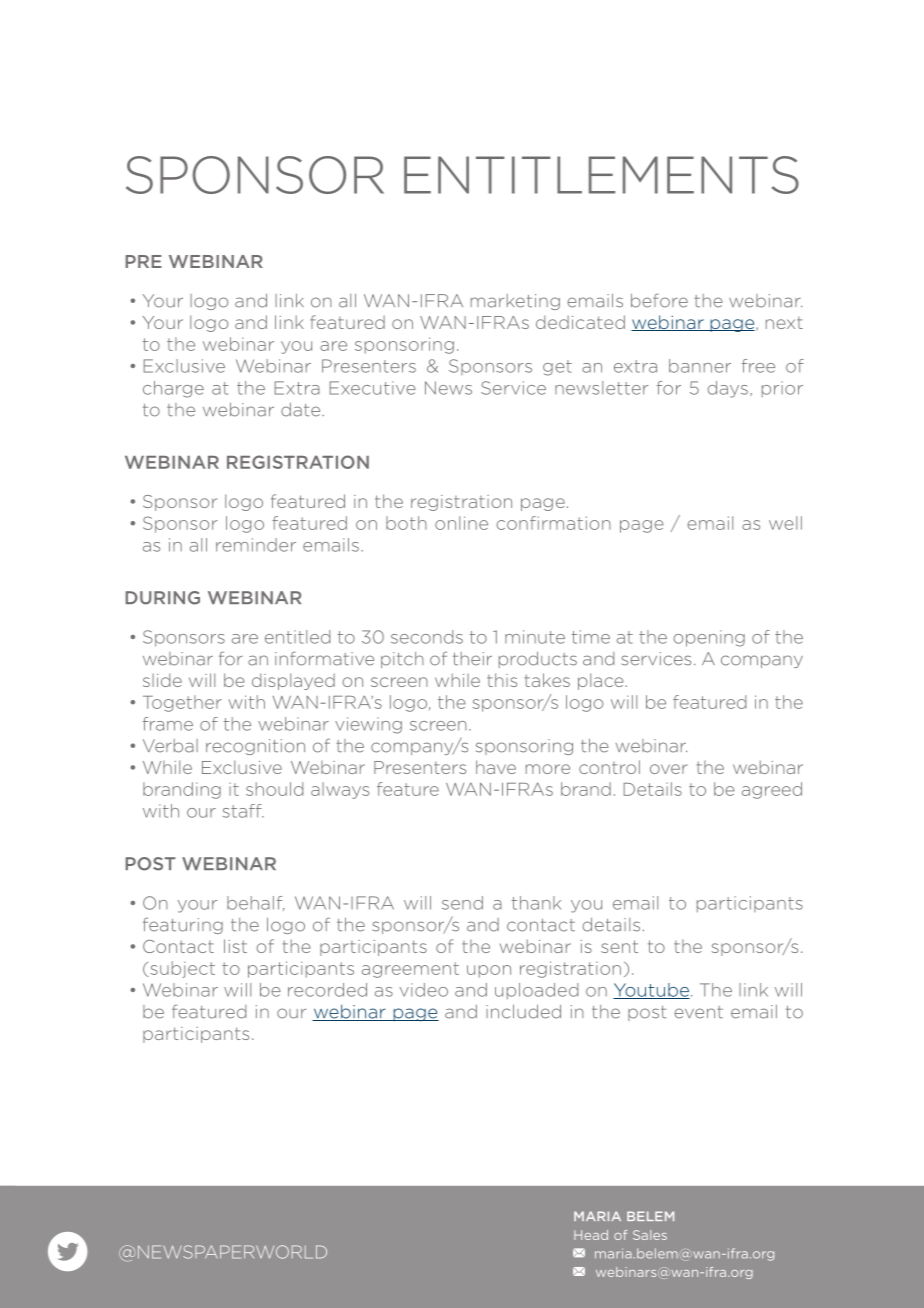 This screenshot has height=1308, width=924. I want to click on Sales, so click(650, 1235).
